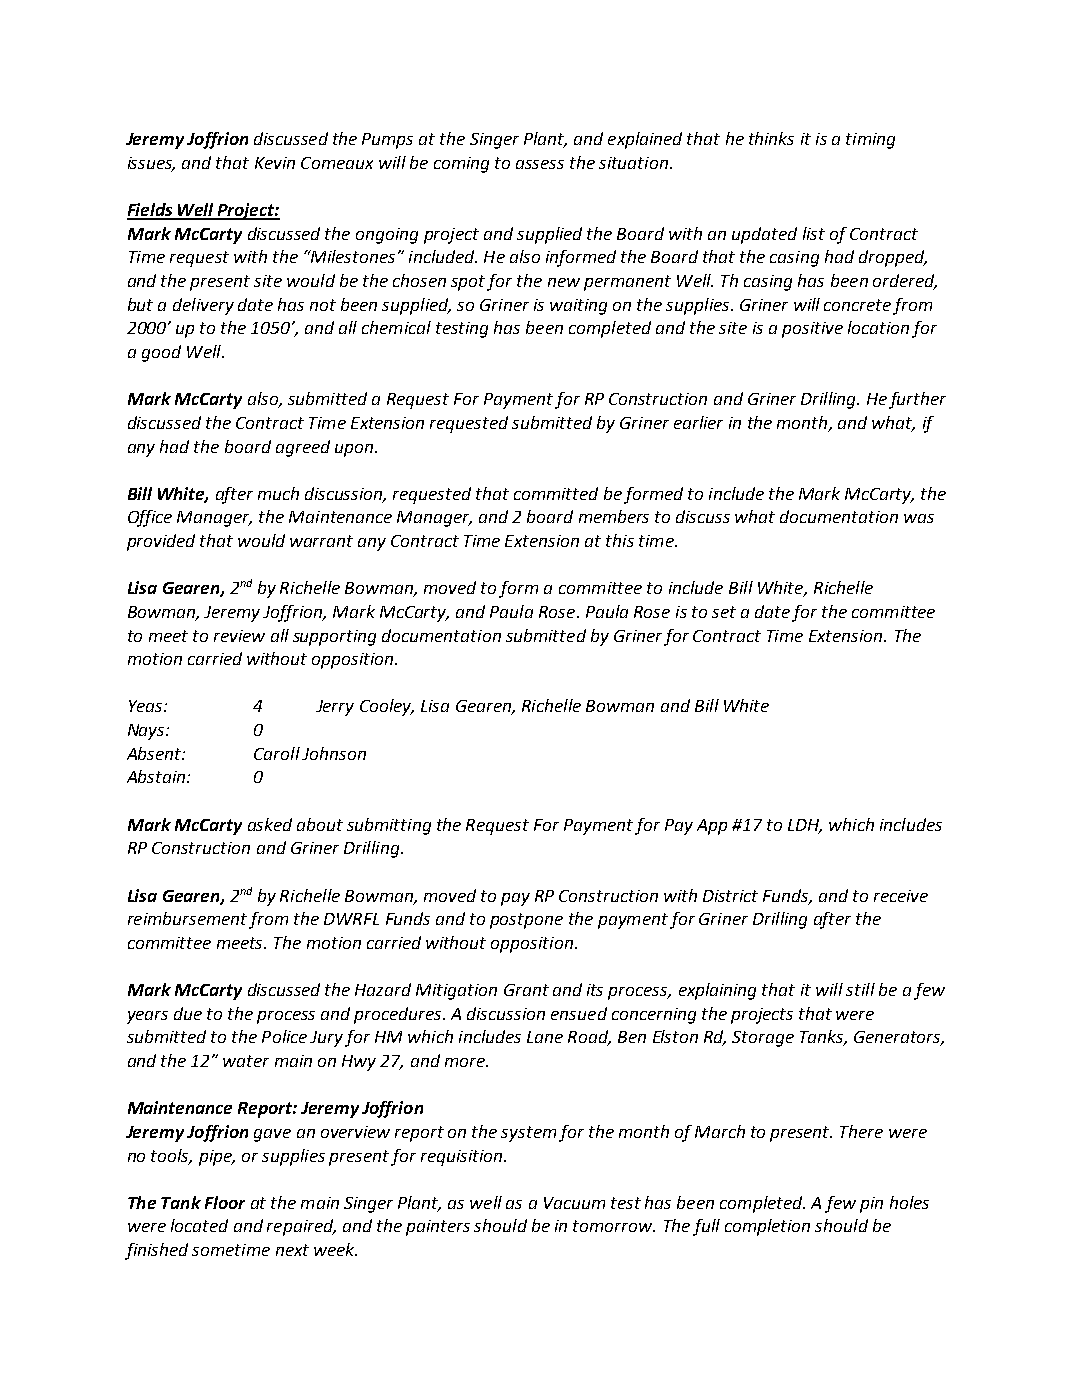 The width and height of the page is (1077, 1394). What do you see at coordinates (574, 1203) in the page?
I see `Vacuum` at bounding box center [574, 1203].
